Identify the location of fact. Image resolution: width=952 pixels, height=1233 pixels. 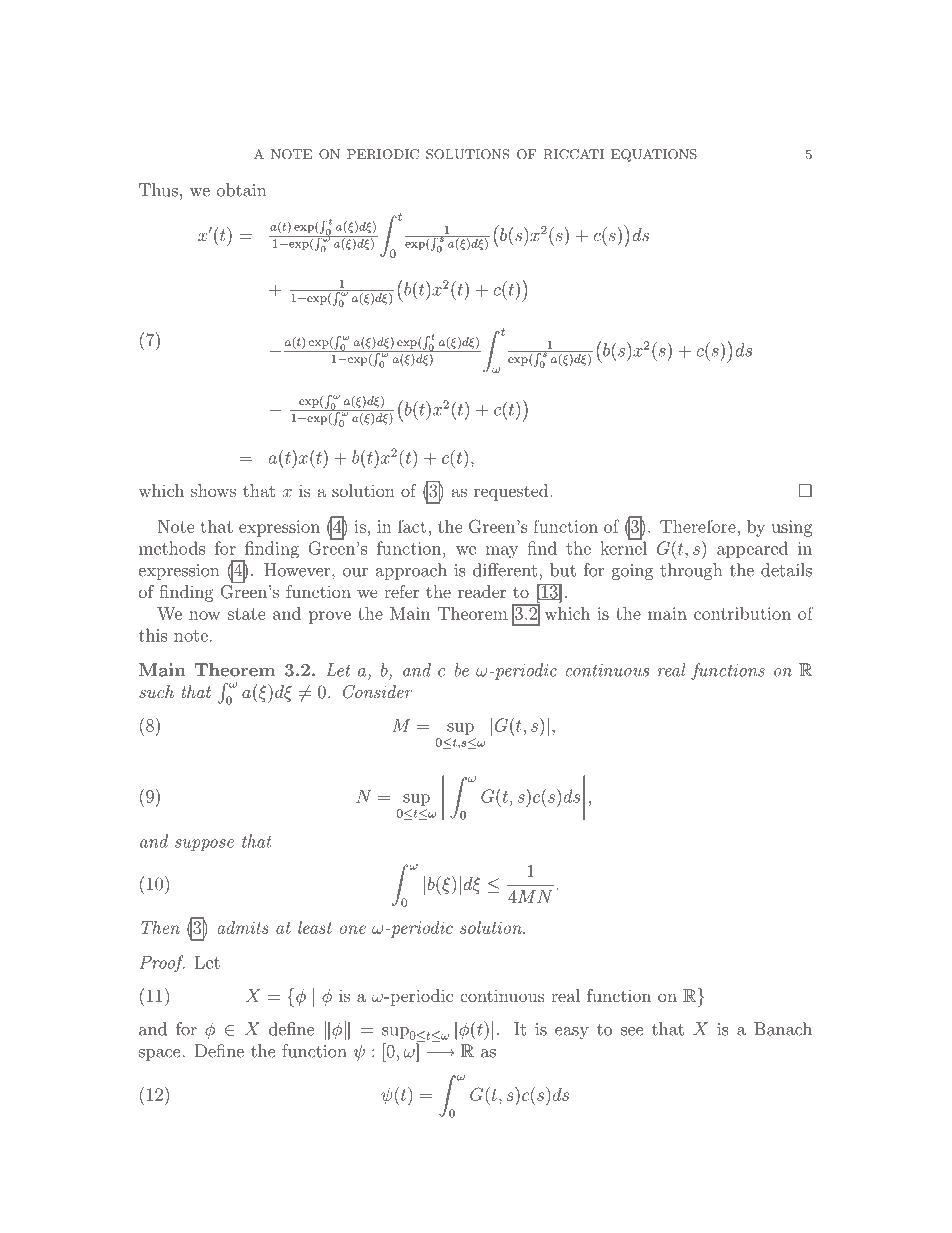
(412, 526).
